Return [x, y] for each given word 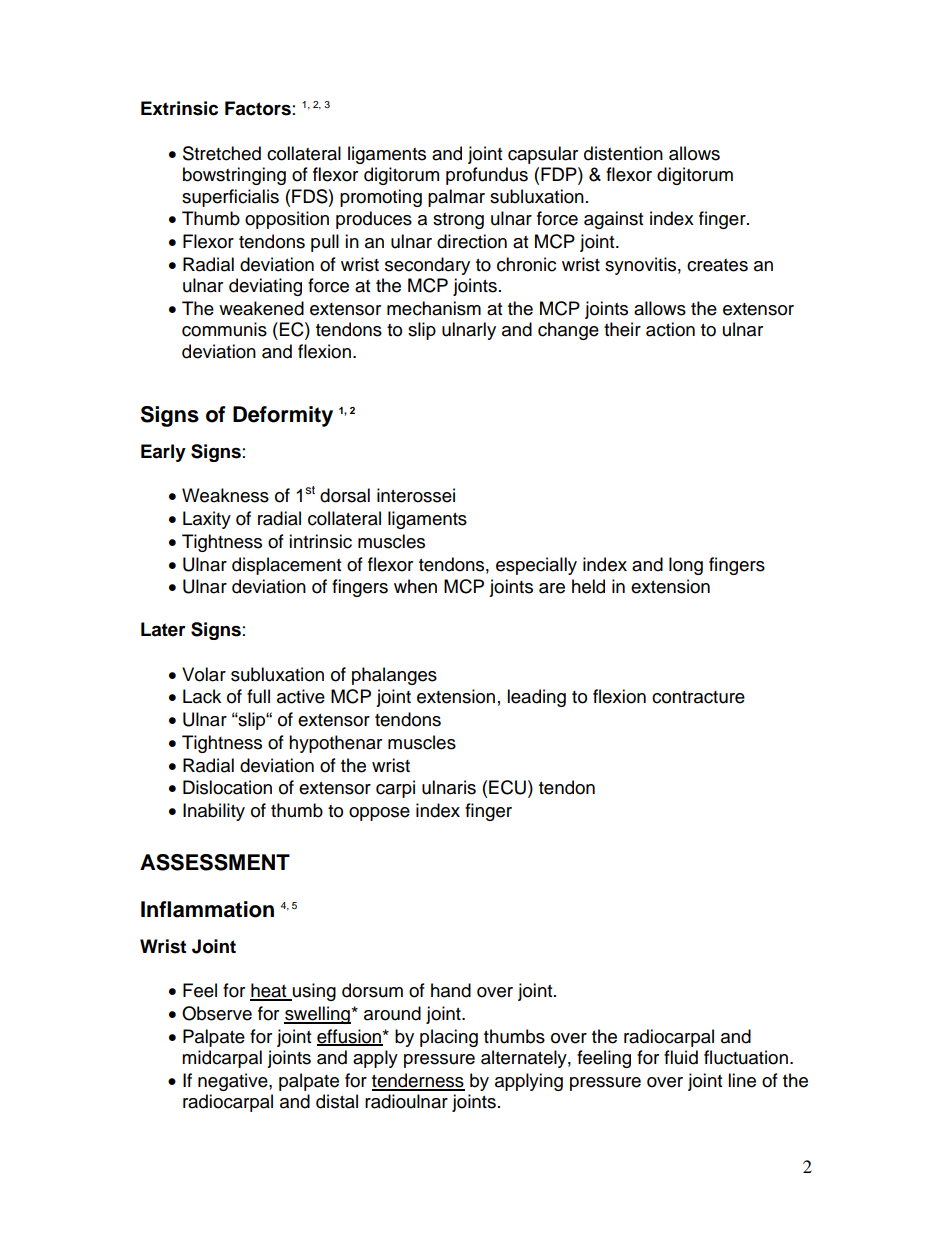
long [686, 566]
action [670, 329]
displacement [286, 566]
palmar [456, 198]
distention [623, 153]
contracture [698, 697]
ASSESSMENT [215, 862]
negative [234, 1082]
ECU [507, 787]
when [415, 586]
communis [224, 329]
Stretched [222, 153]
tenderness [418, 1081]
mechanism [434, 308]
